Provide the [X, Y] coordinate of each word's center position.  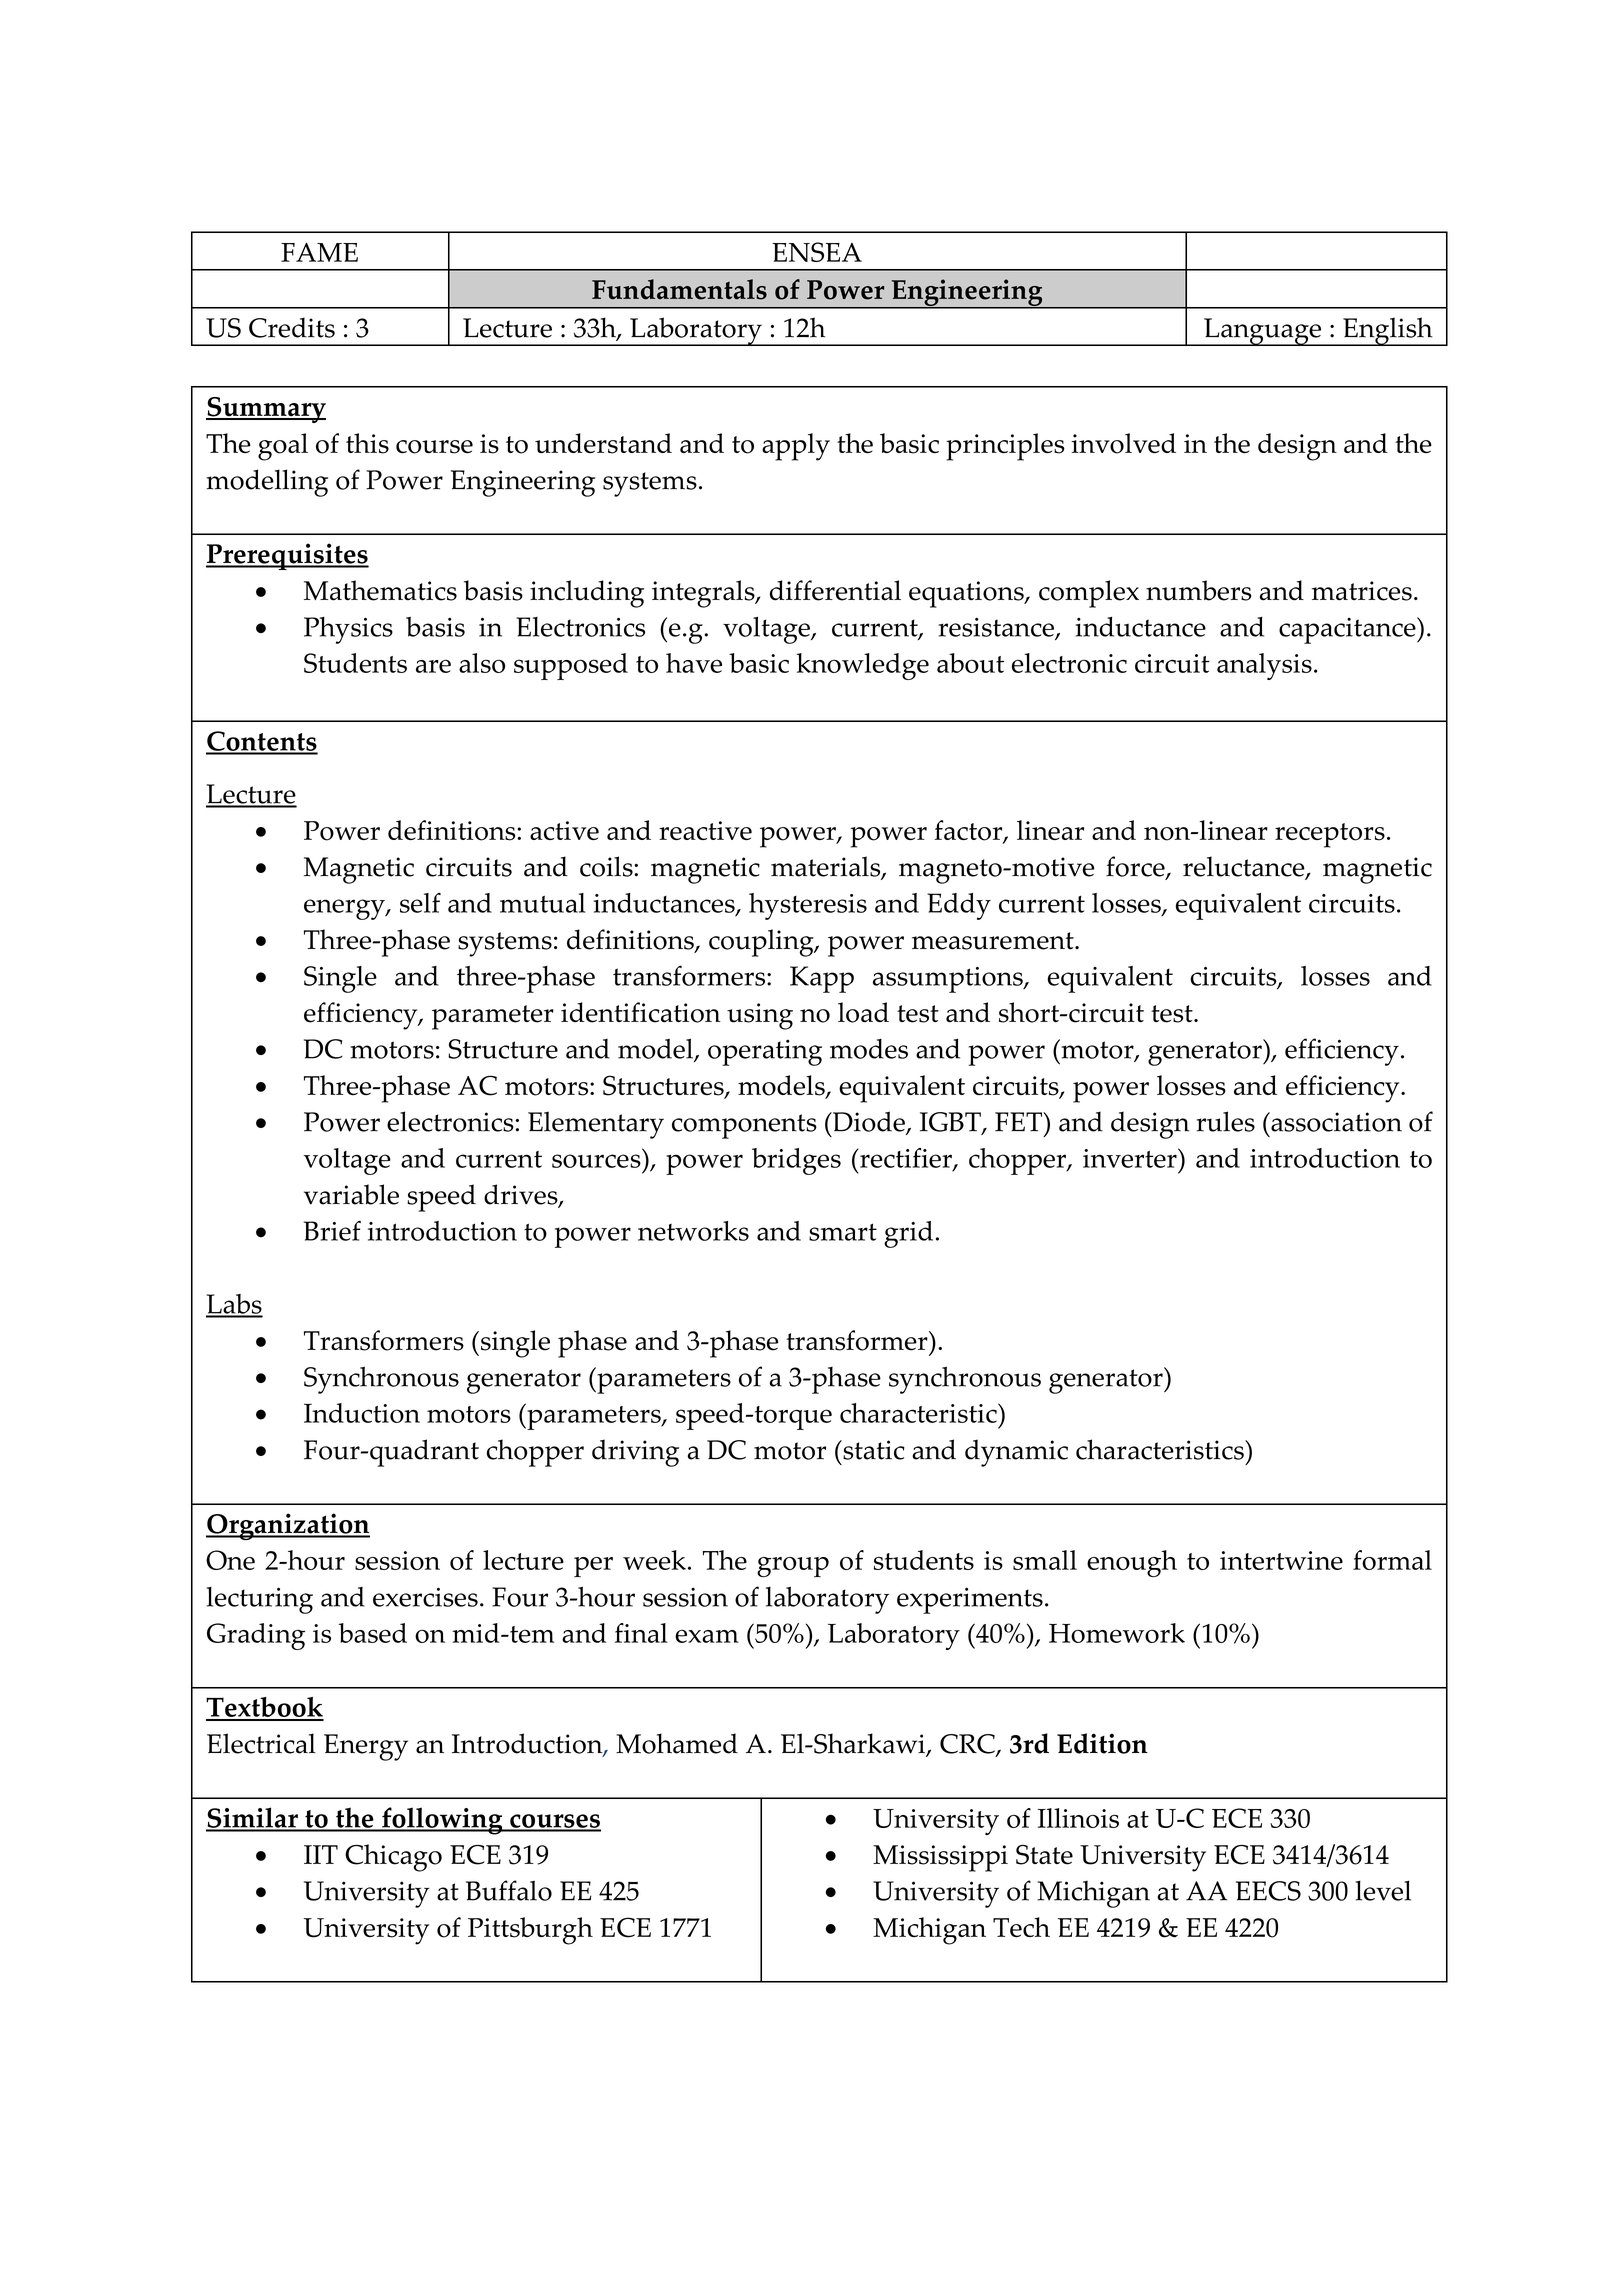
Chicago [393, 1858]
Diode [869, 1122]
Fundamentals [679, 289]
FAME [319, 252]
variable [351, 1194]
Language [1263, 332]
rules [1226, 1121]
